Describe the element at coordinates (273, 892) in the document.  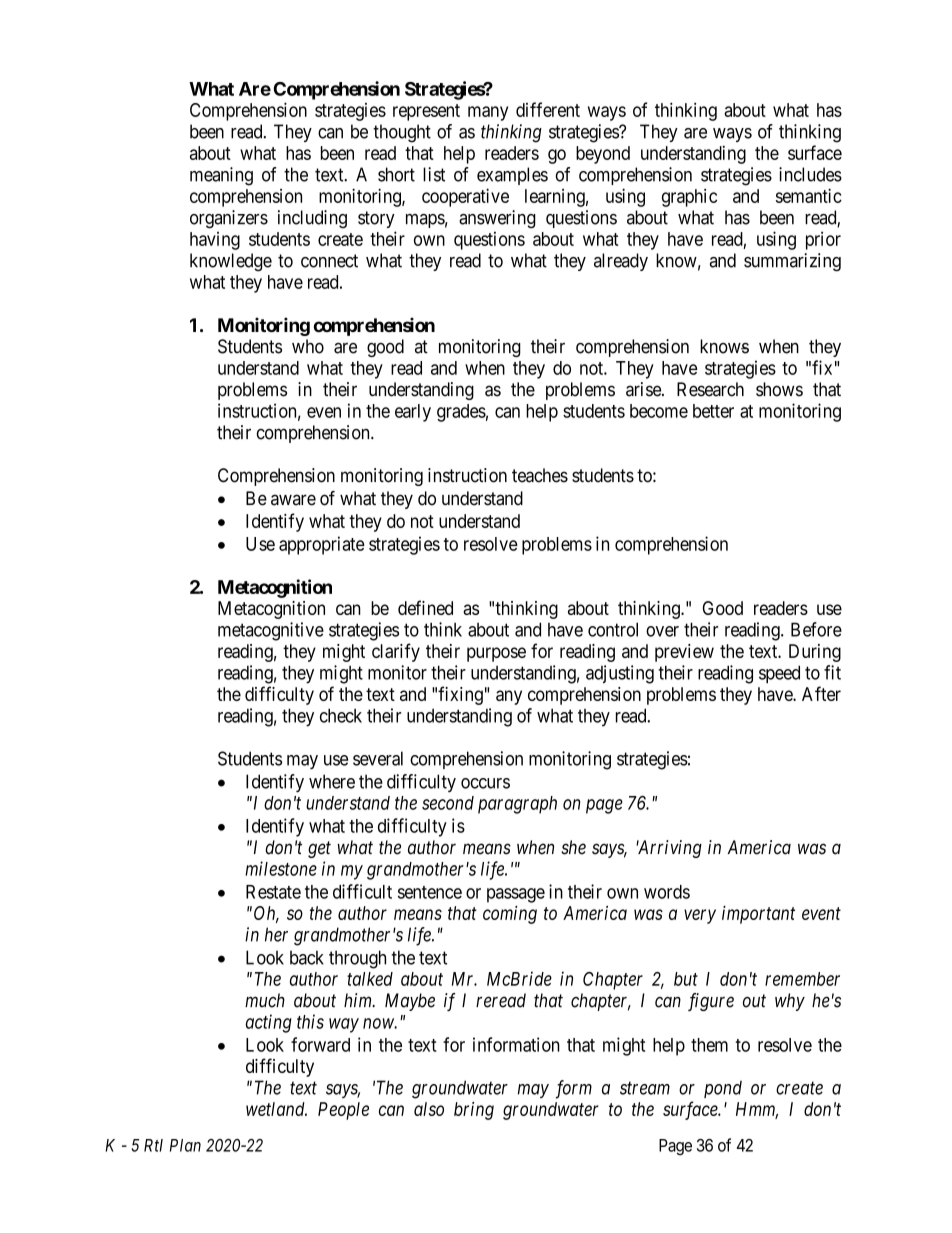
I see `Restate` at that location.
